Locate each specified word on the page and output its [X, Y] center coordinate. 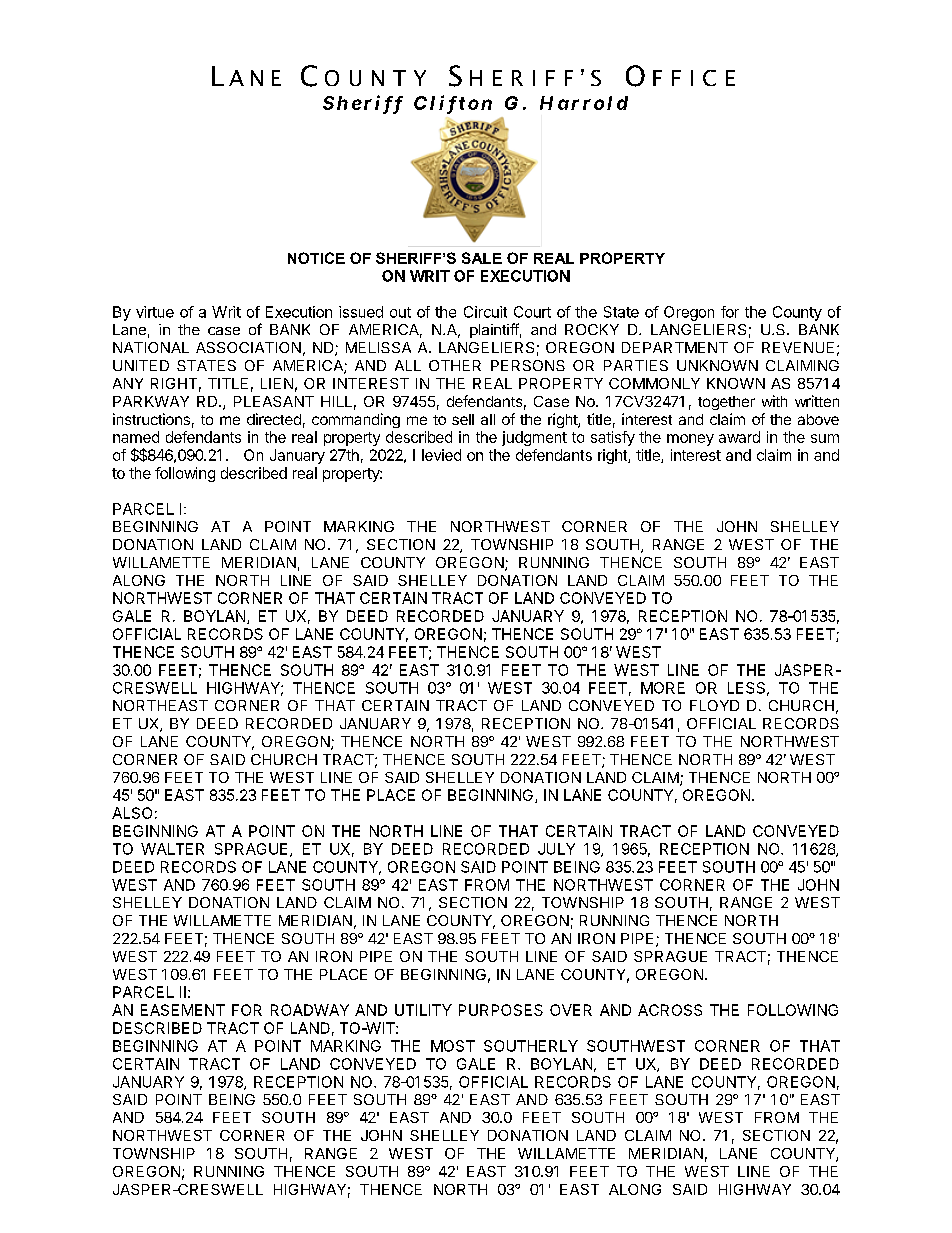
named [136, 437]
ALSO [132, 813]
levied [441, 455]
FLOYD [714, 705]
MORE [663, 688]
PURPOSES [501, 1010]
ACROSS [670, 1010]
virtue [155, 312]
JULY [556, 849]
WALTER [172, 849]
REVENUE [798, 347]
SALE [482, 258]
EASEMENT [183, 1010]
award [739, 437]
